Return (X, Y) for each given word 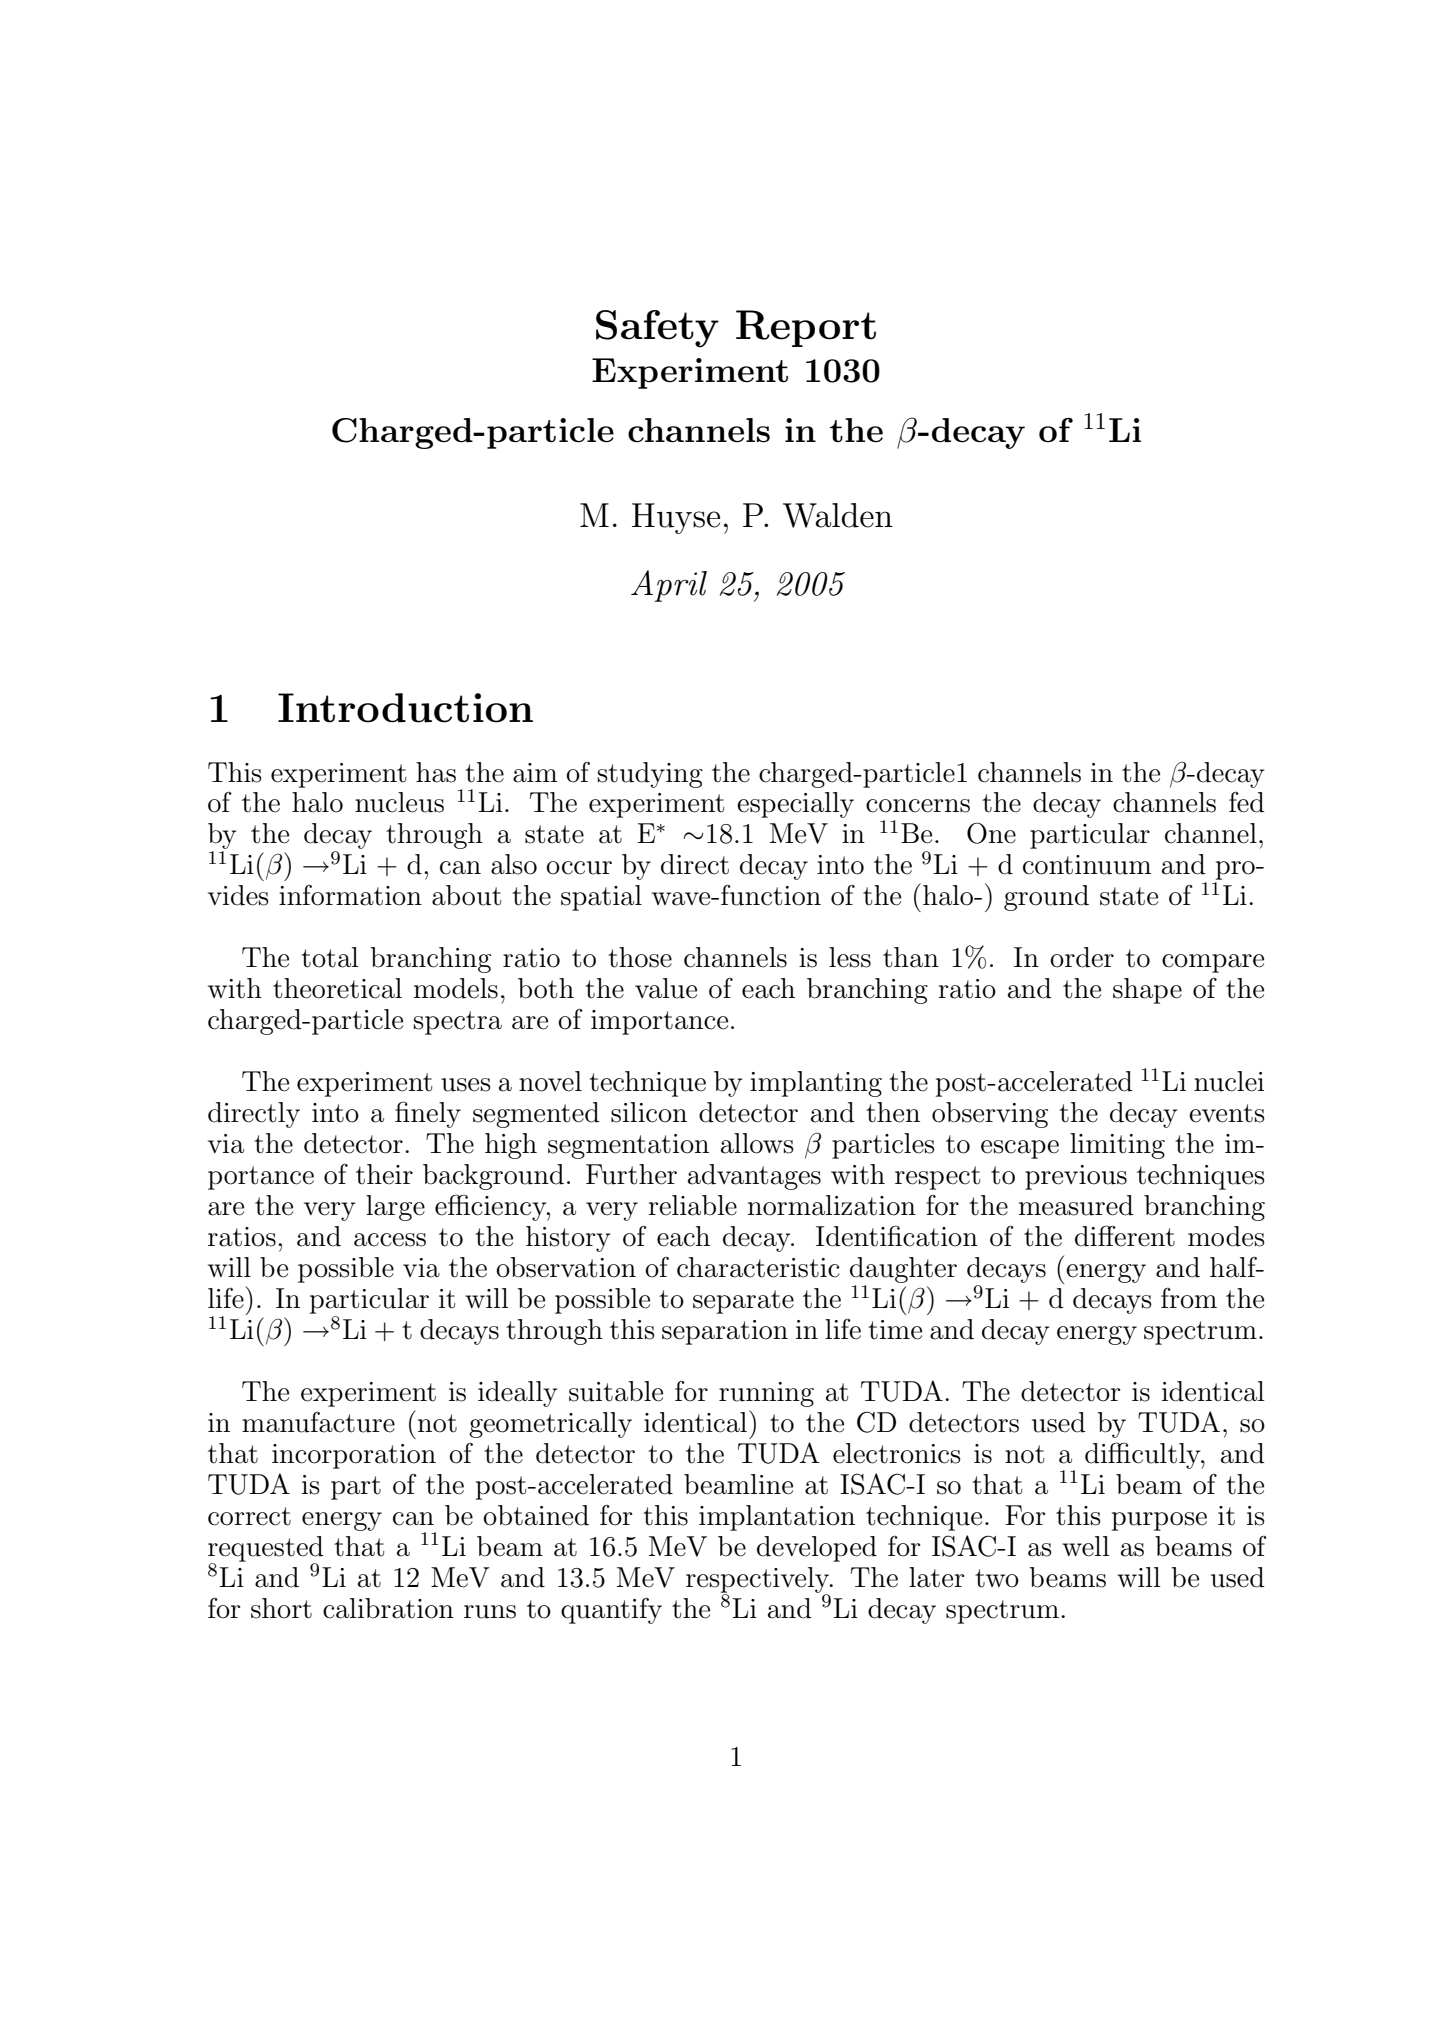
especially (795, 805)
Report (806, 328)
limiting (1117, 1146)
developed (817, 1549)
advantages (754, 1177)
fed (1247, 802)
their (384, 1174)
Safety (657, 329)
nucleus (399, 802)
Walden (838, 515)
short (281, 1608)
